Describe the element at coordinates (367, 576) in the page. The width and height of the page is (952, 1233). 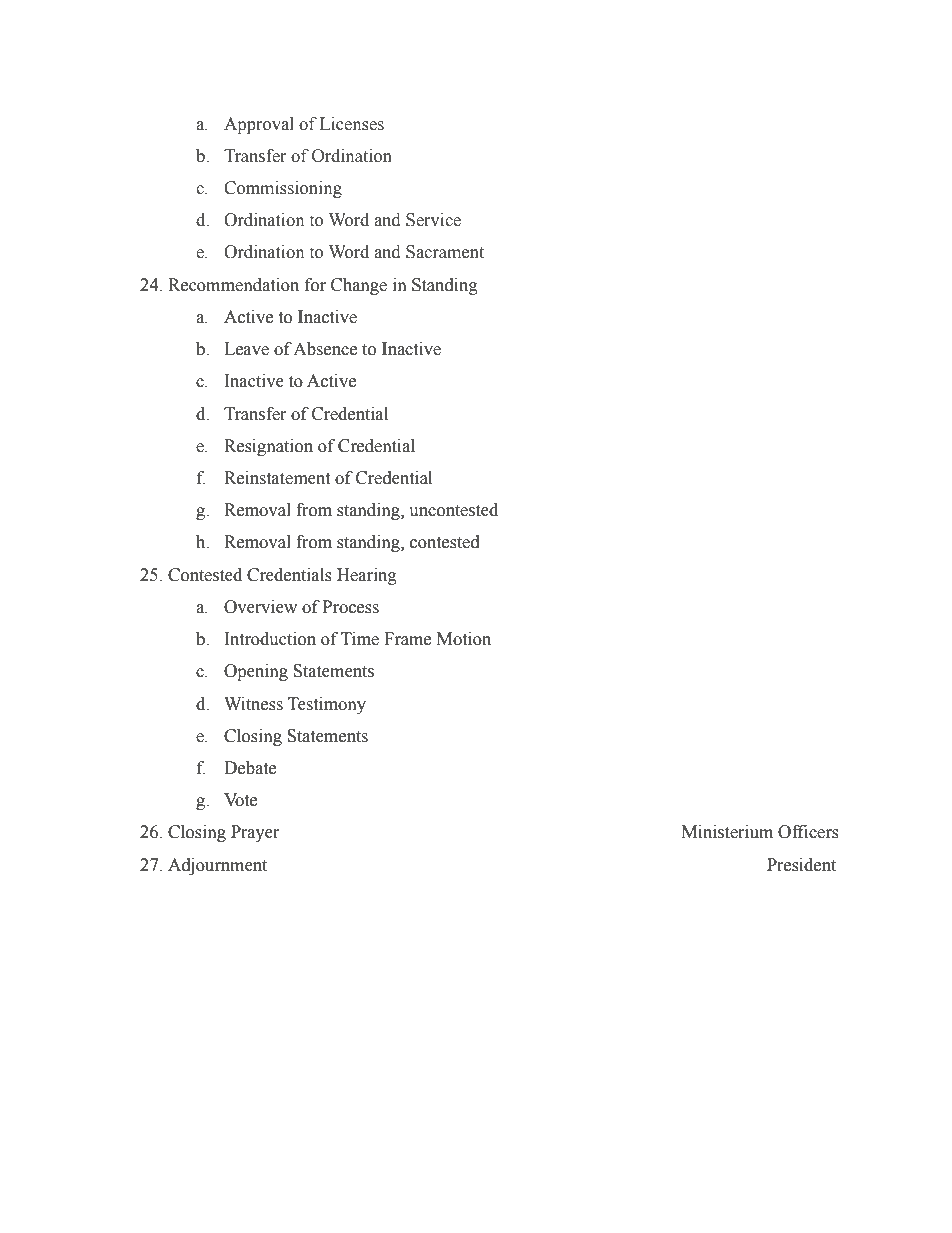
I see `Hearing` at that location.
